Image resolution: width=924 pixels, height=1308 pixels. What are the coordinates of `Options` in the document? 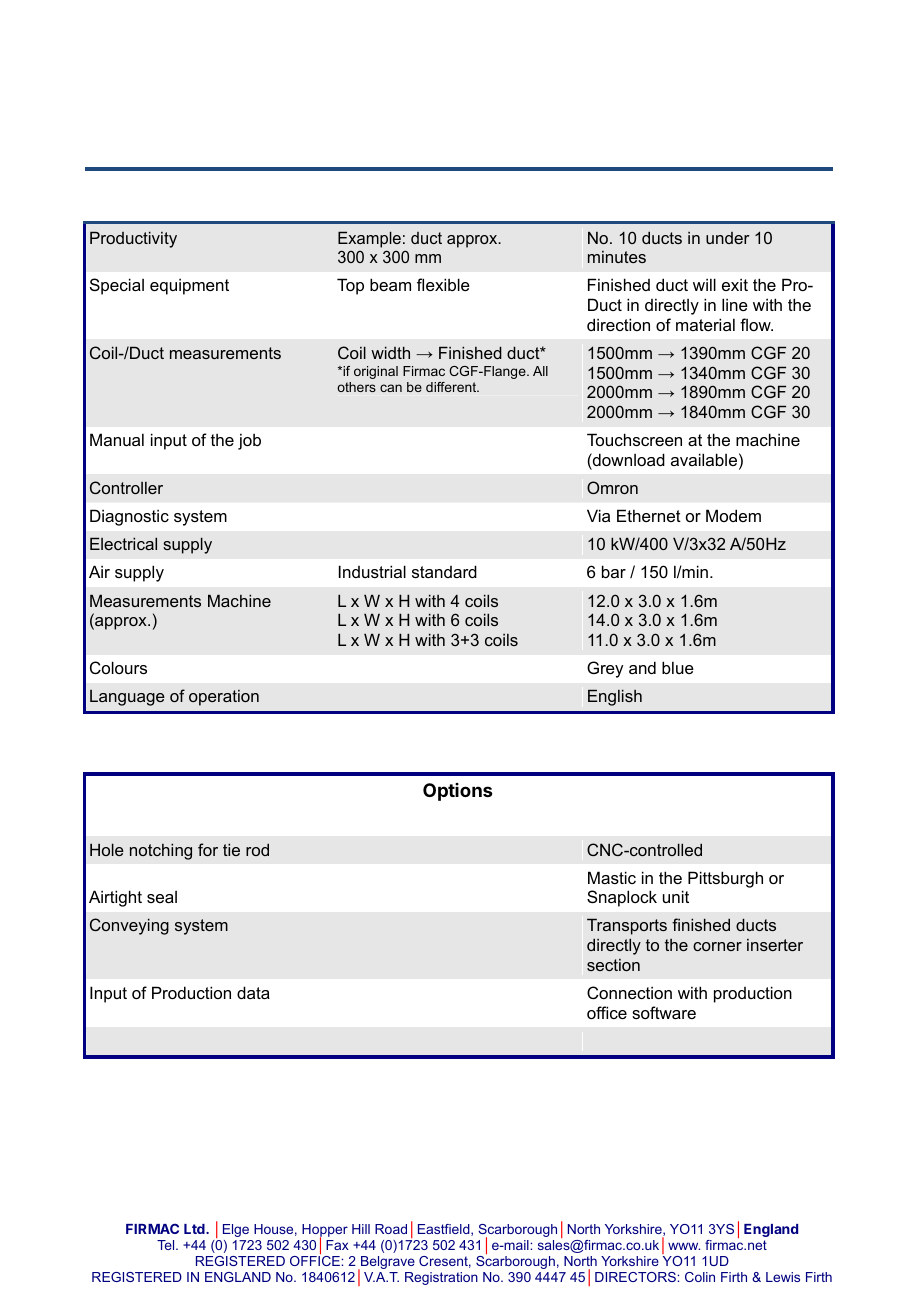 It's located at (458, 792).
